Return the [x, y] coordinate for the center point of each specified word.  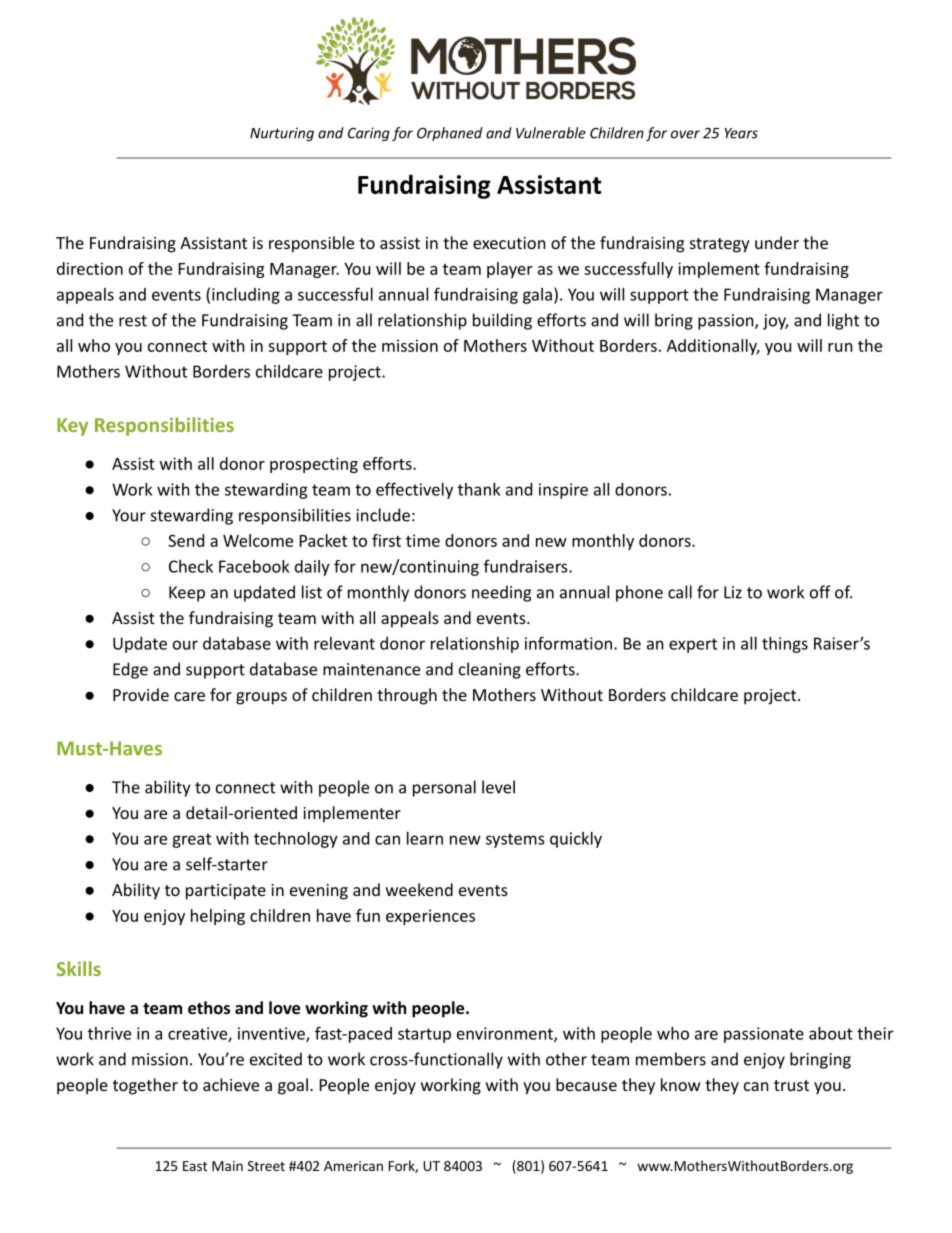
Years [741, 133]
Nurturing [282, 134]
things [785, 645]
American [353, 1166]
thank [479, 489]
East [195, 1166]
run [840, 347]
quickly [576, 840]
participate [226, 892]
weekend [419, 889]
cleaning [490, 670]
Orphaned [450, 134]
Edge [130, 670]
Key [72, 427]
